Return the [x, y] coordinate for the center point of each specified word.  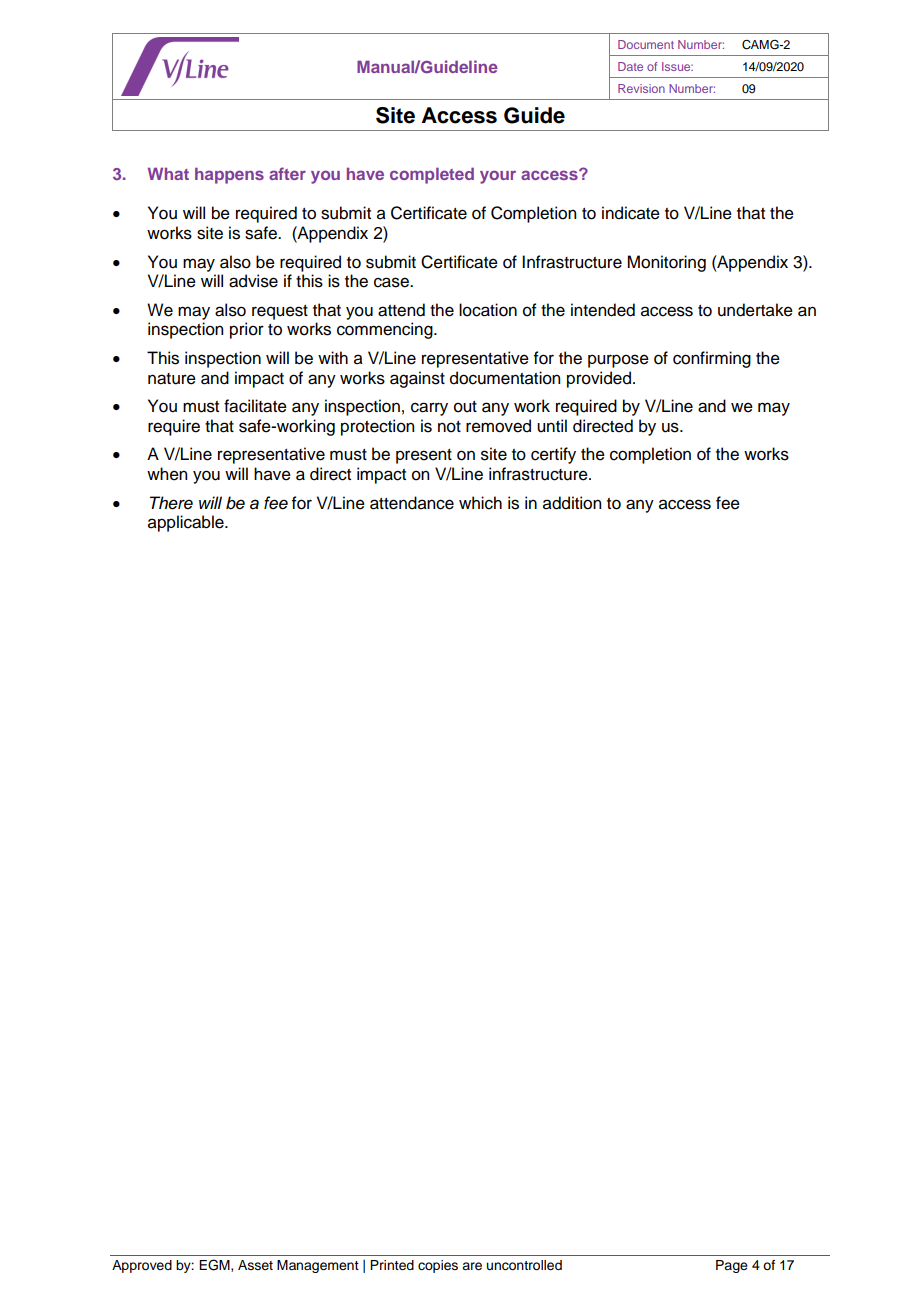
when [167, 474]
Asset [255, 1265]
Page [732, 1266]
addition [572, 503]
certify [553, 455]
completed [432, 175]
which [480, 503]
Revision [641, 88]
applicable [187, 523]
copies [438, 1266]
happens [229, 175]
